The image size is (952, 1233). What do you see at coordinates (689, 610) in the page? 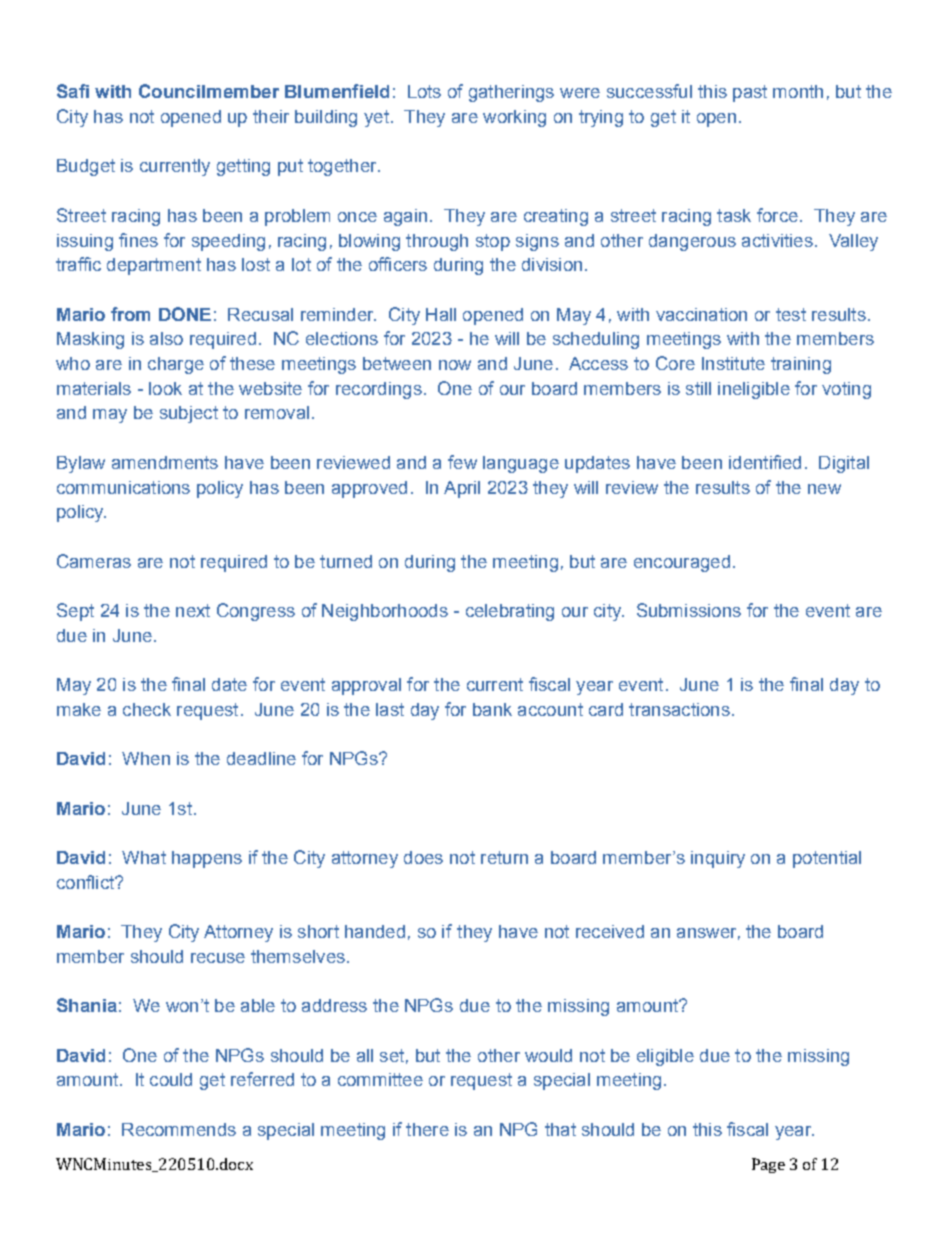
I see `Submissions` at bounding box center [689, 610].
